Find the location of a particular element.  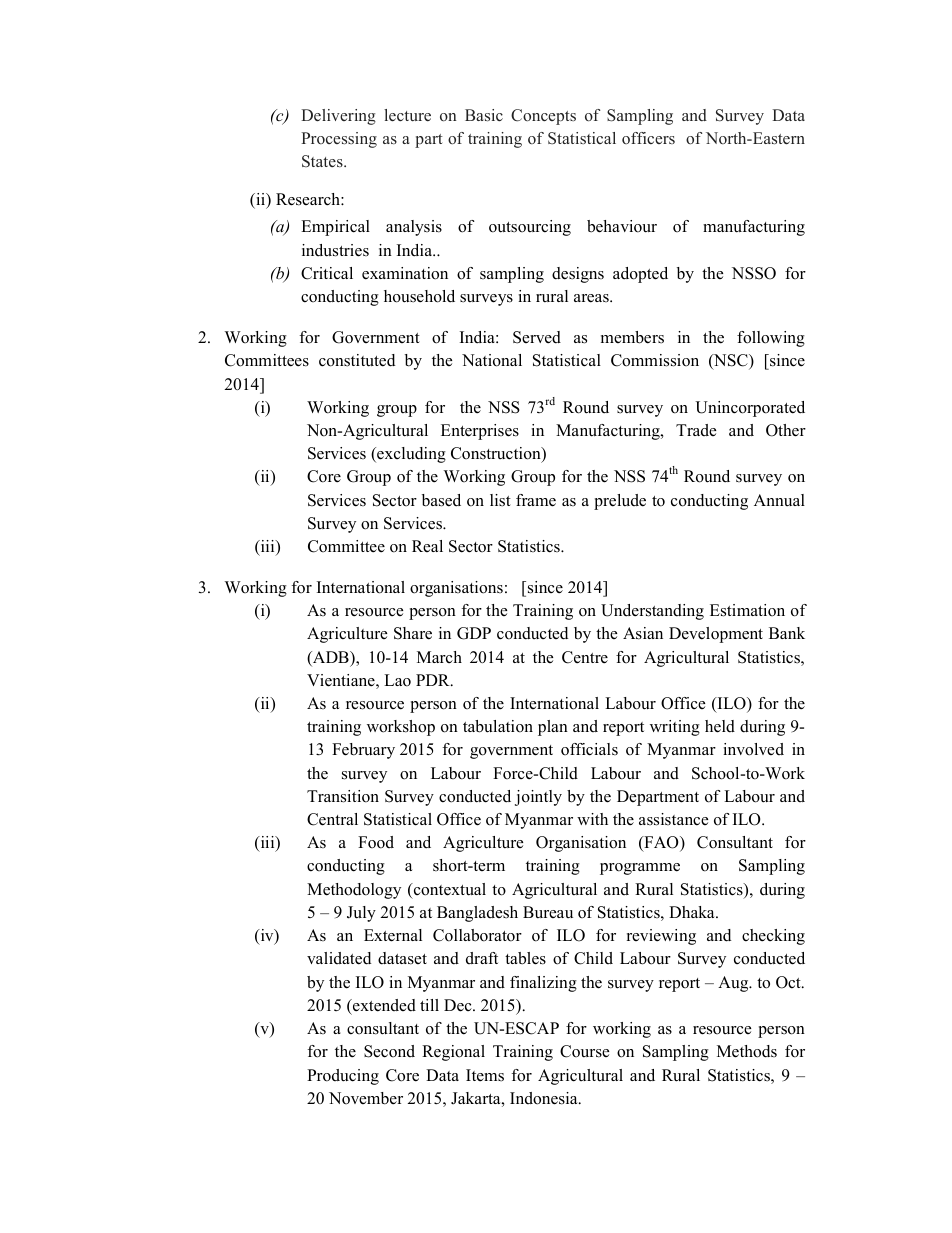

Concepts is located at coordinates (543, 117).
